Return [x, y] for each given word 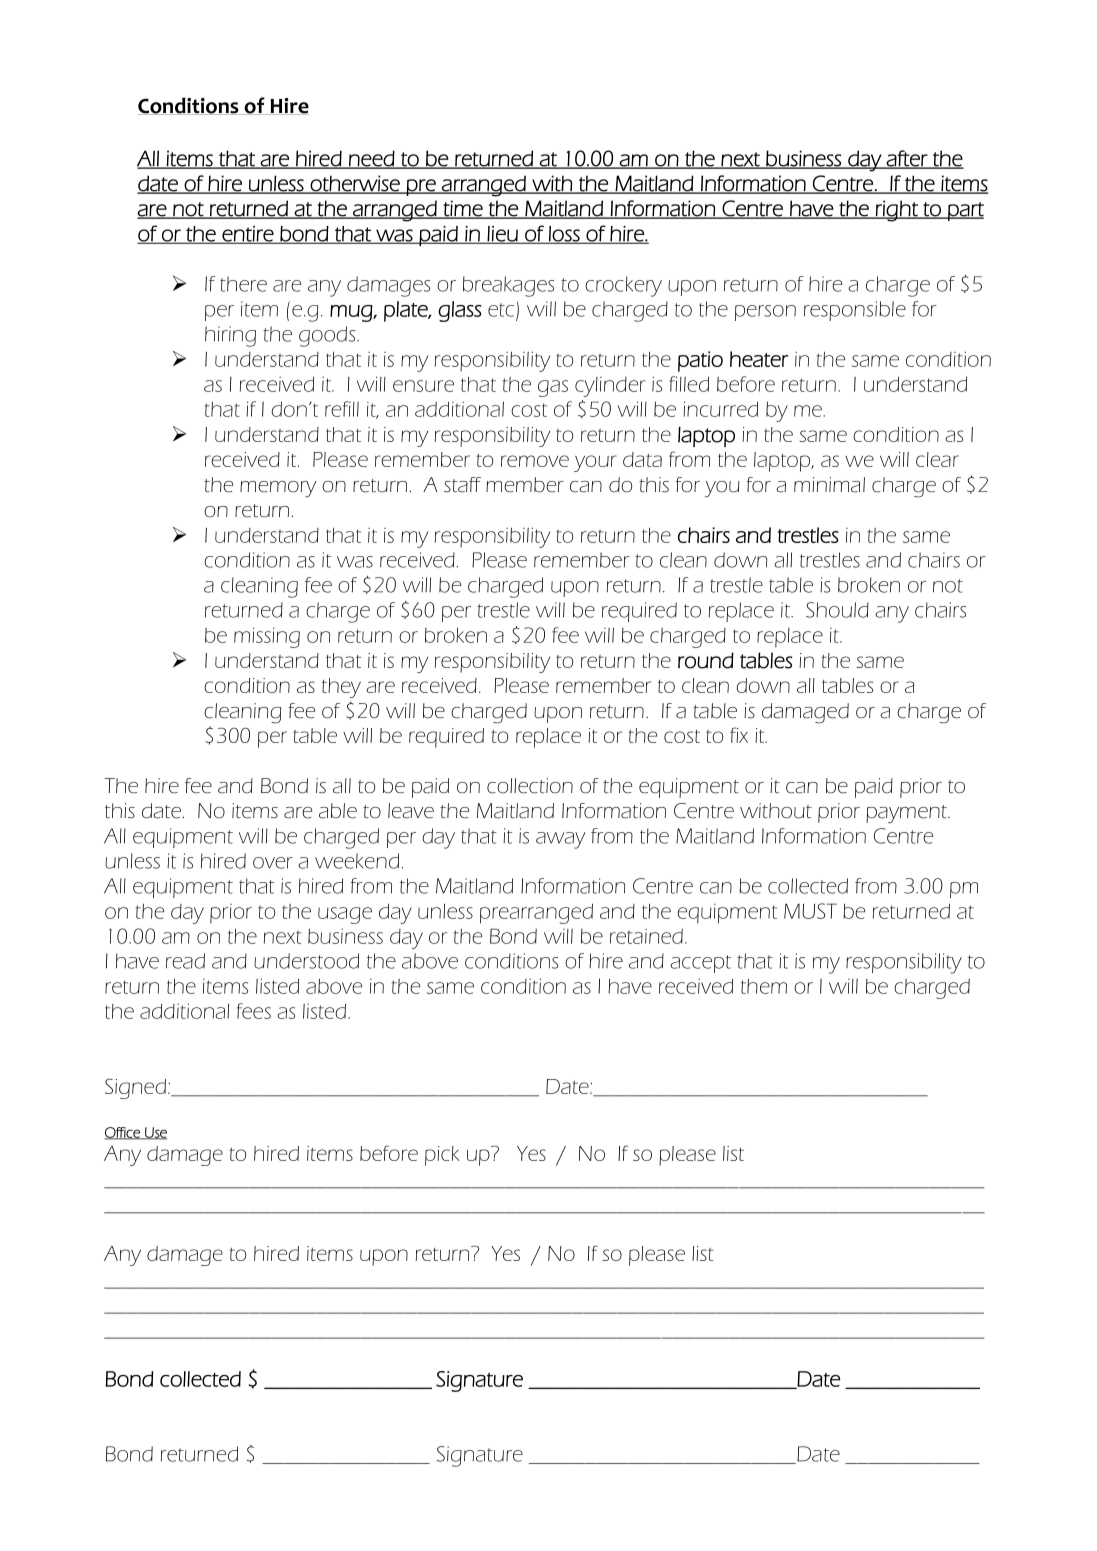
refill [342, 409]
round [706, 660]
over [273, 863]
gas [553, 388]
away [560, 840]
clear [937, 459]
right [897, 211]
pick [442, 1156]
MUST [810, 911]
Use [155, 1133]
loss [564, 235]
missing [267, 637]
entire [248, 235]
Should [837, 610]
